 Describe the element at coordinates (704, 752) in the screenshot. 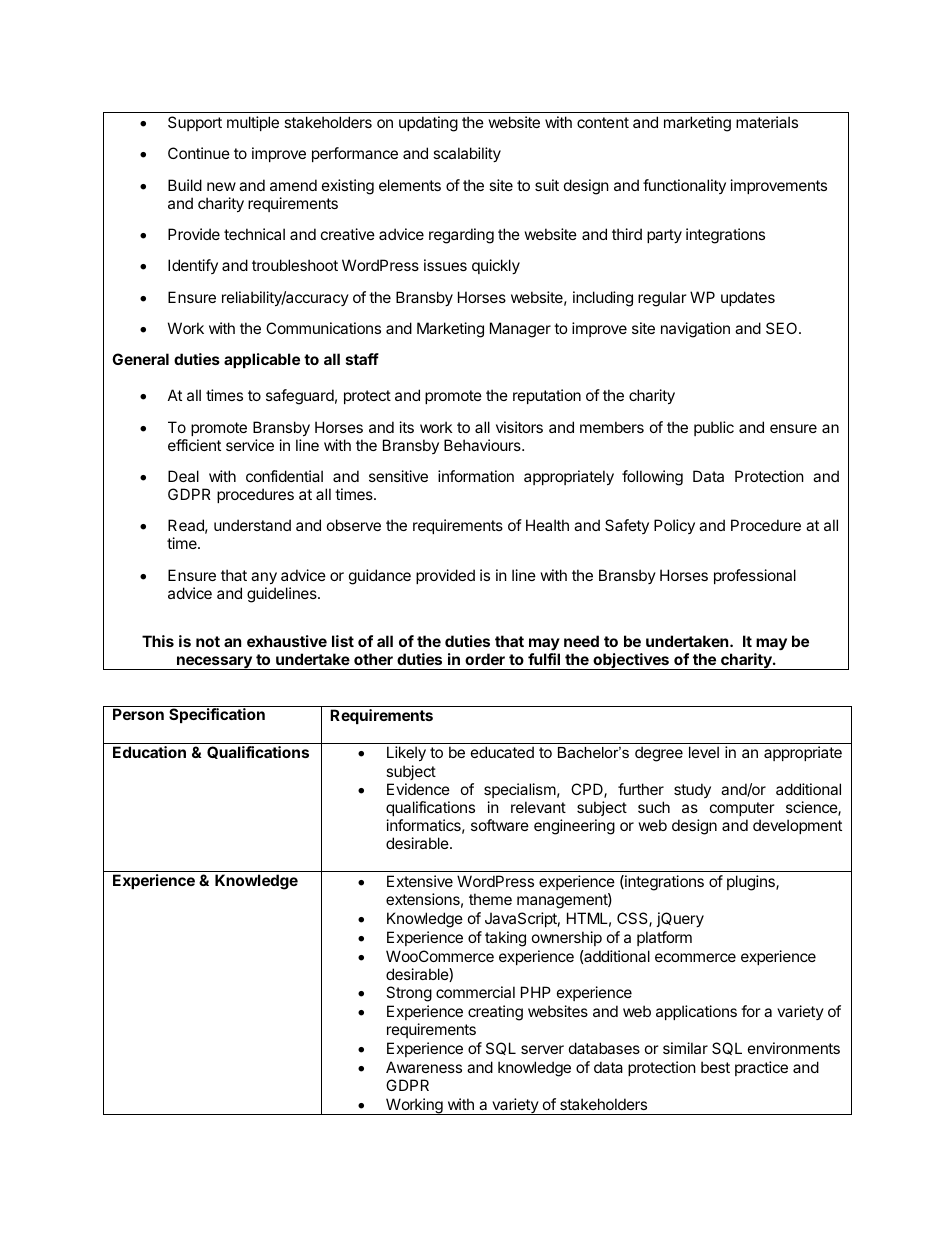

I see `level` at that location.
